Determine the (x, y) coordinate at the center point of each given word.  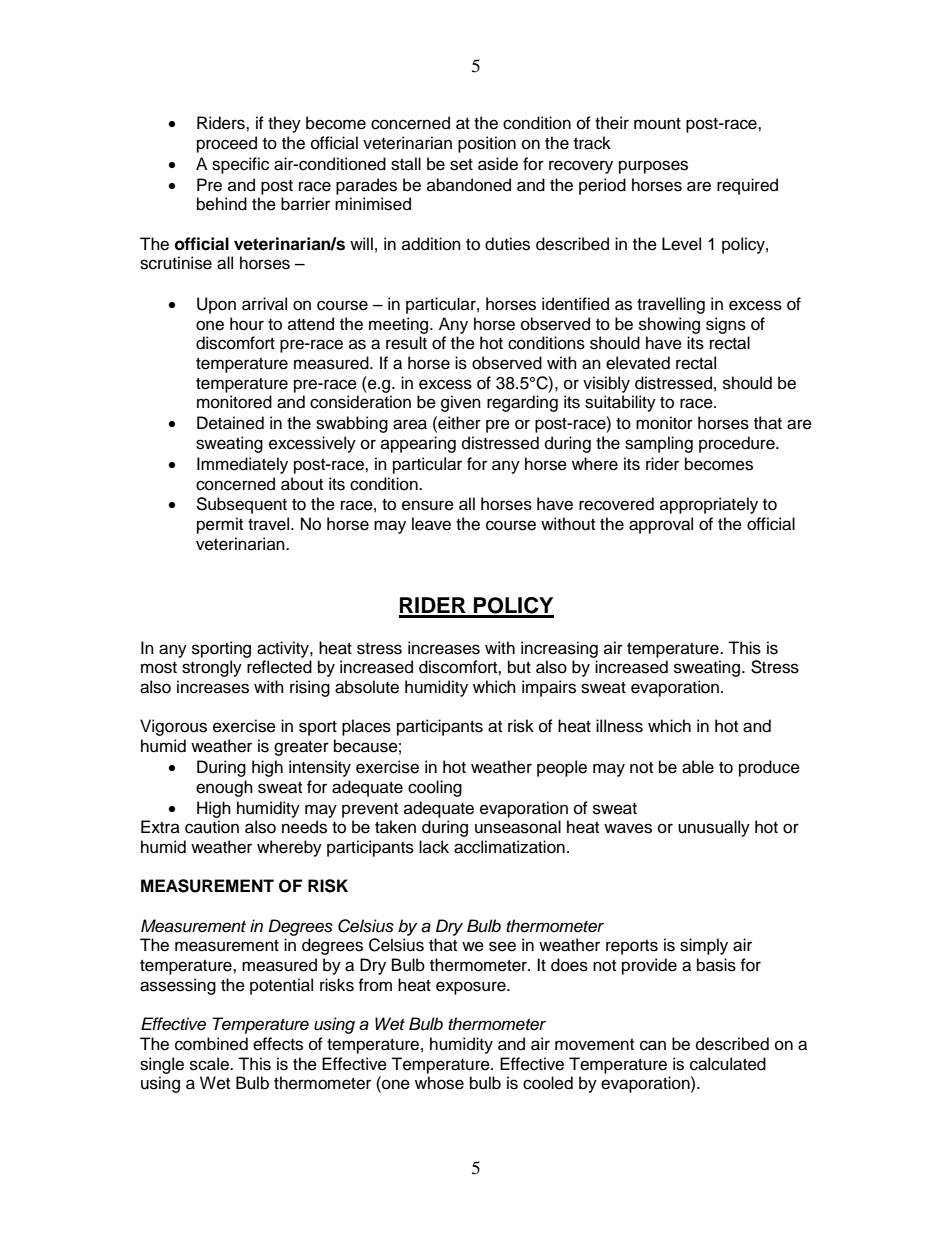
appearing (418, 444)
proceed (227, 144)
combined (211, 1044)
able (698, 767)
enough (224, 788)
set (461, 165)
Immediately (242, 465)
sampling (659, 444)
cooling (435, 788)
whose (439, 1083)
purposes (653, 167)
